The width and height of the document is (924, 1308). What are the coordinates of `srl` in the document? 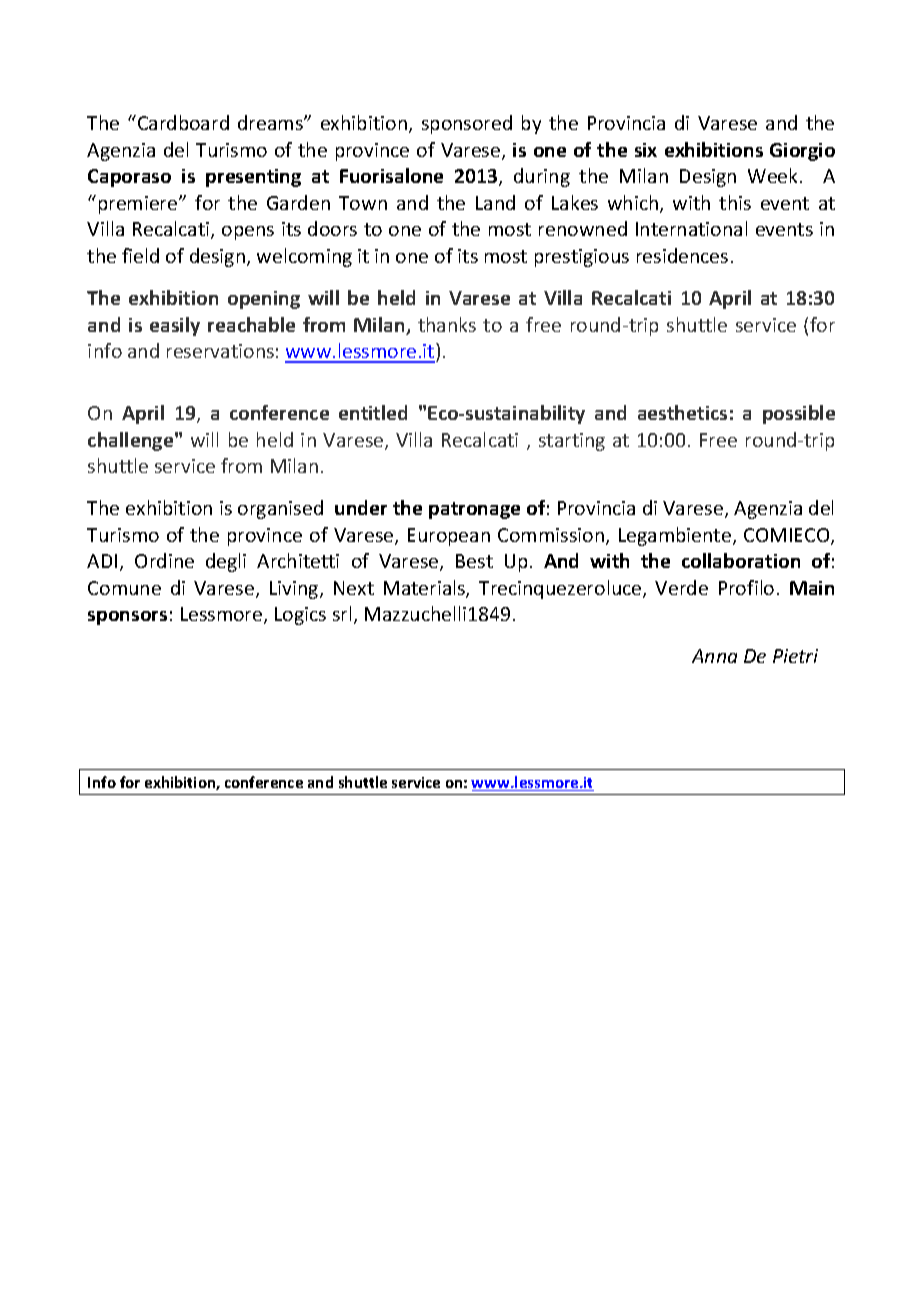 It's located at (342, 613).
